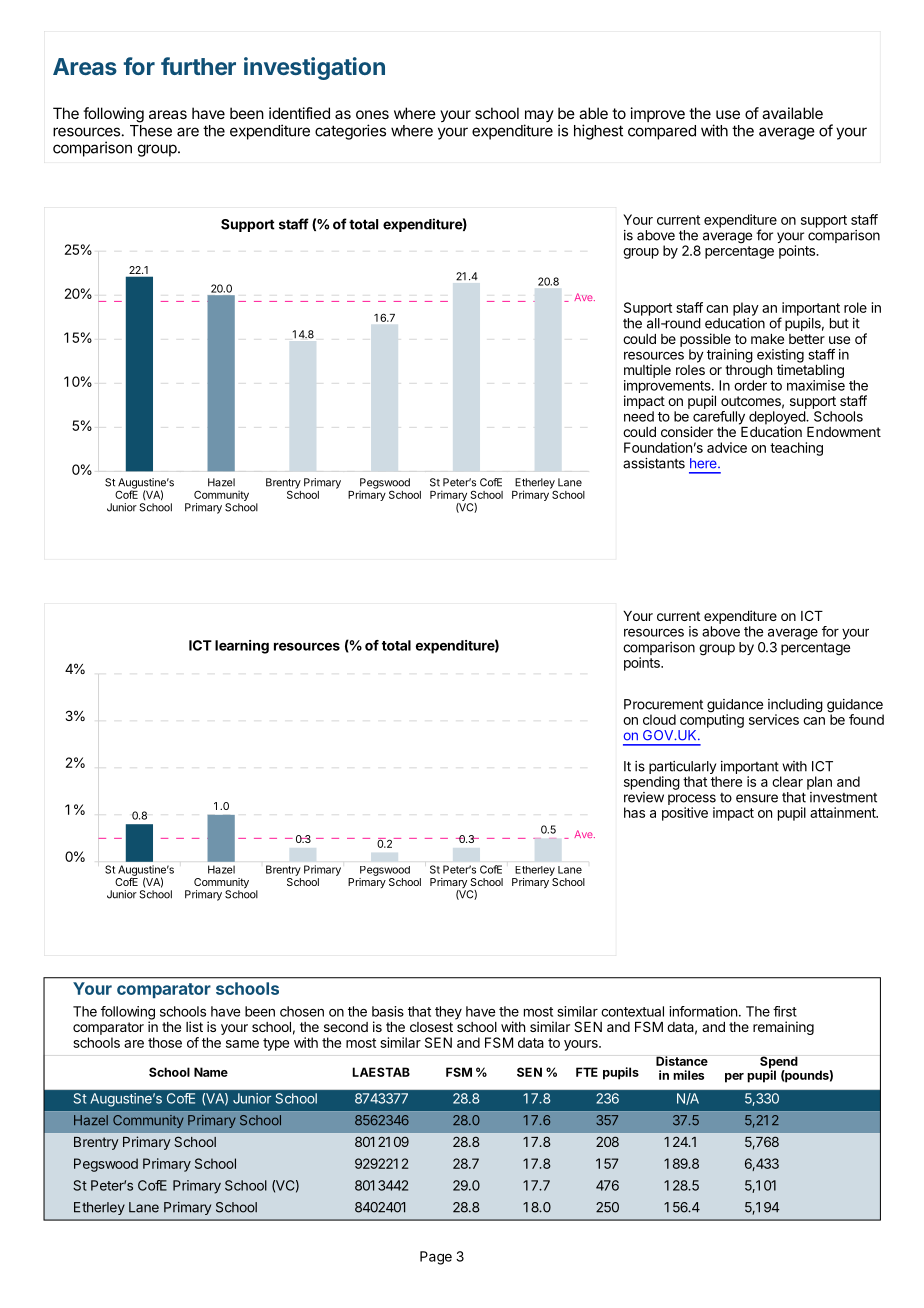 Image resolution: width=924 pixels, height=1308 pixels. What do you see at coordinates (750, 385) in the screenshot?
I see `order` at bounding box center [750, 385].
